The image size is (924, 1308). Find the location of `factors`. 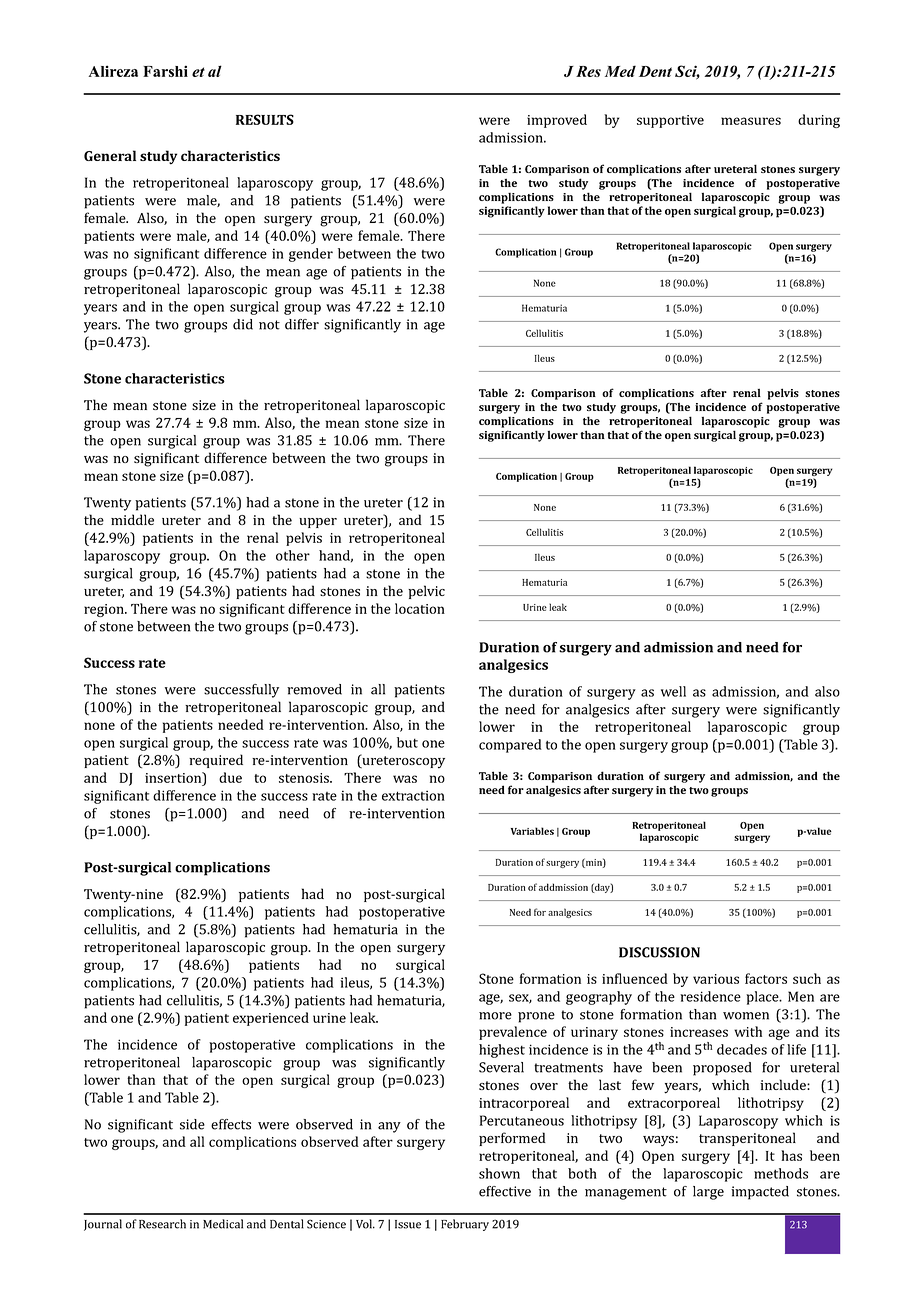

factors is located at coordinates (766, 978).
